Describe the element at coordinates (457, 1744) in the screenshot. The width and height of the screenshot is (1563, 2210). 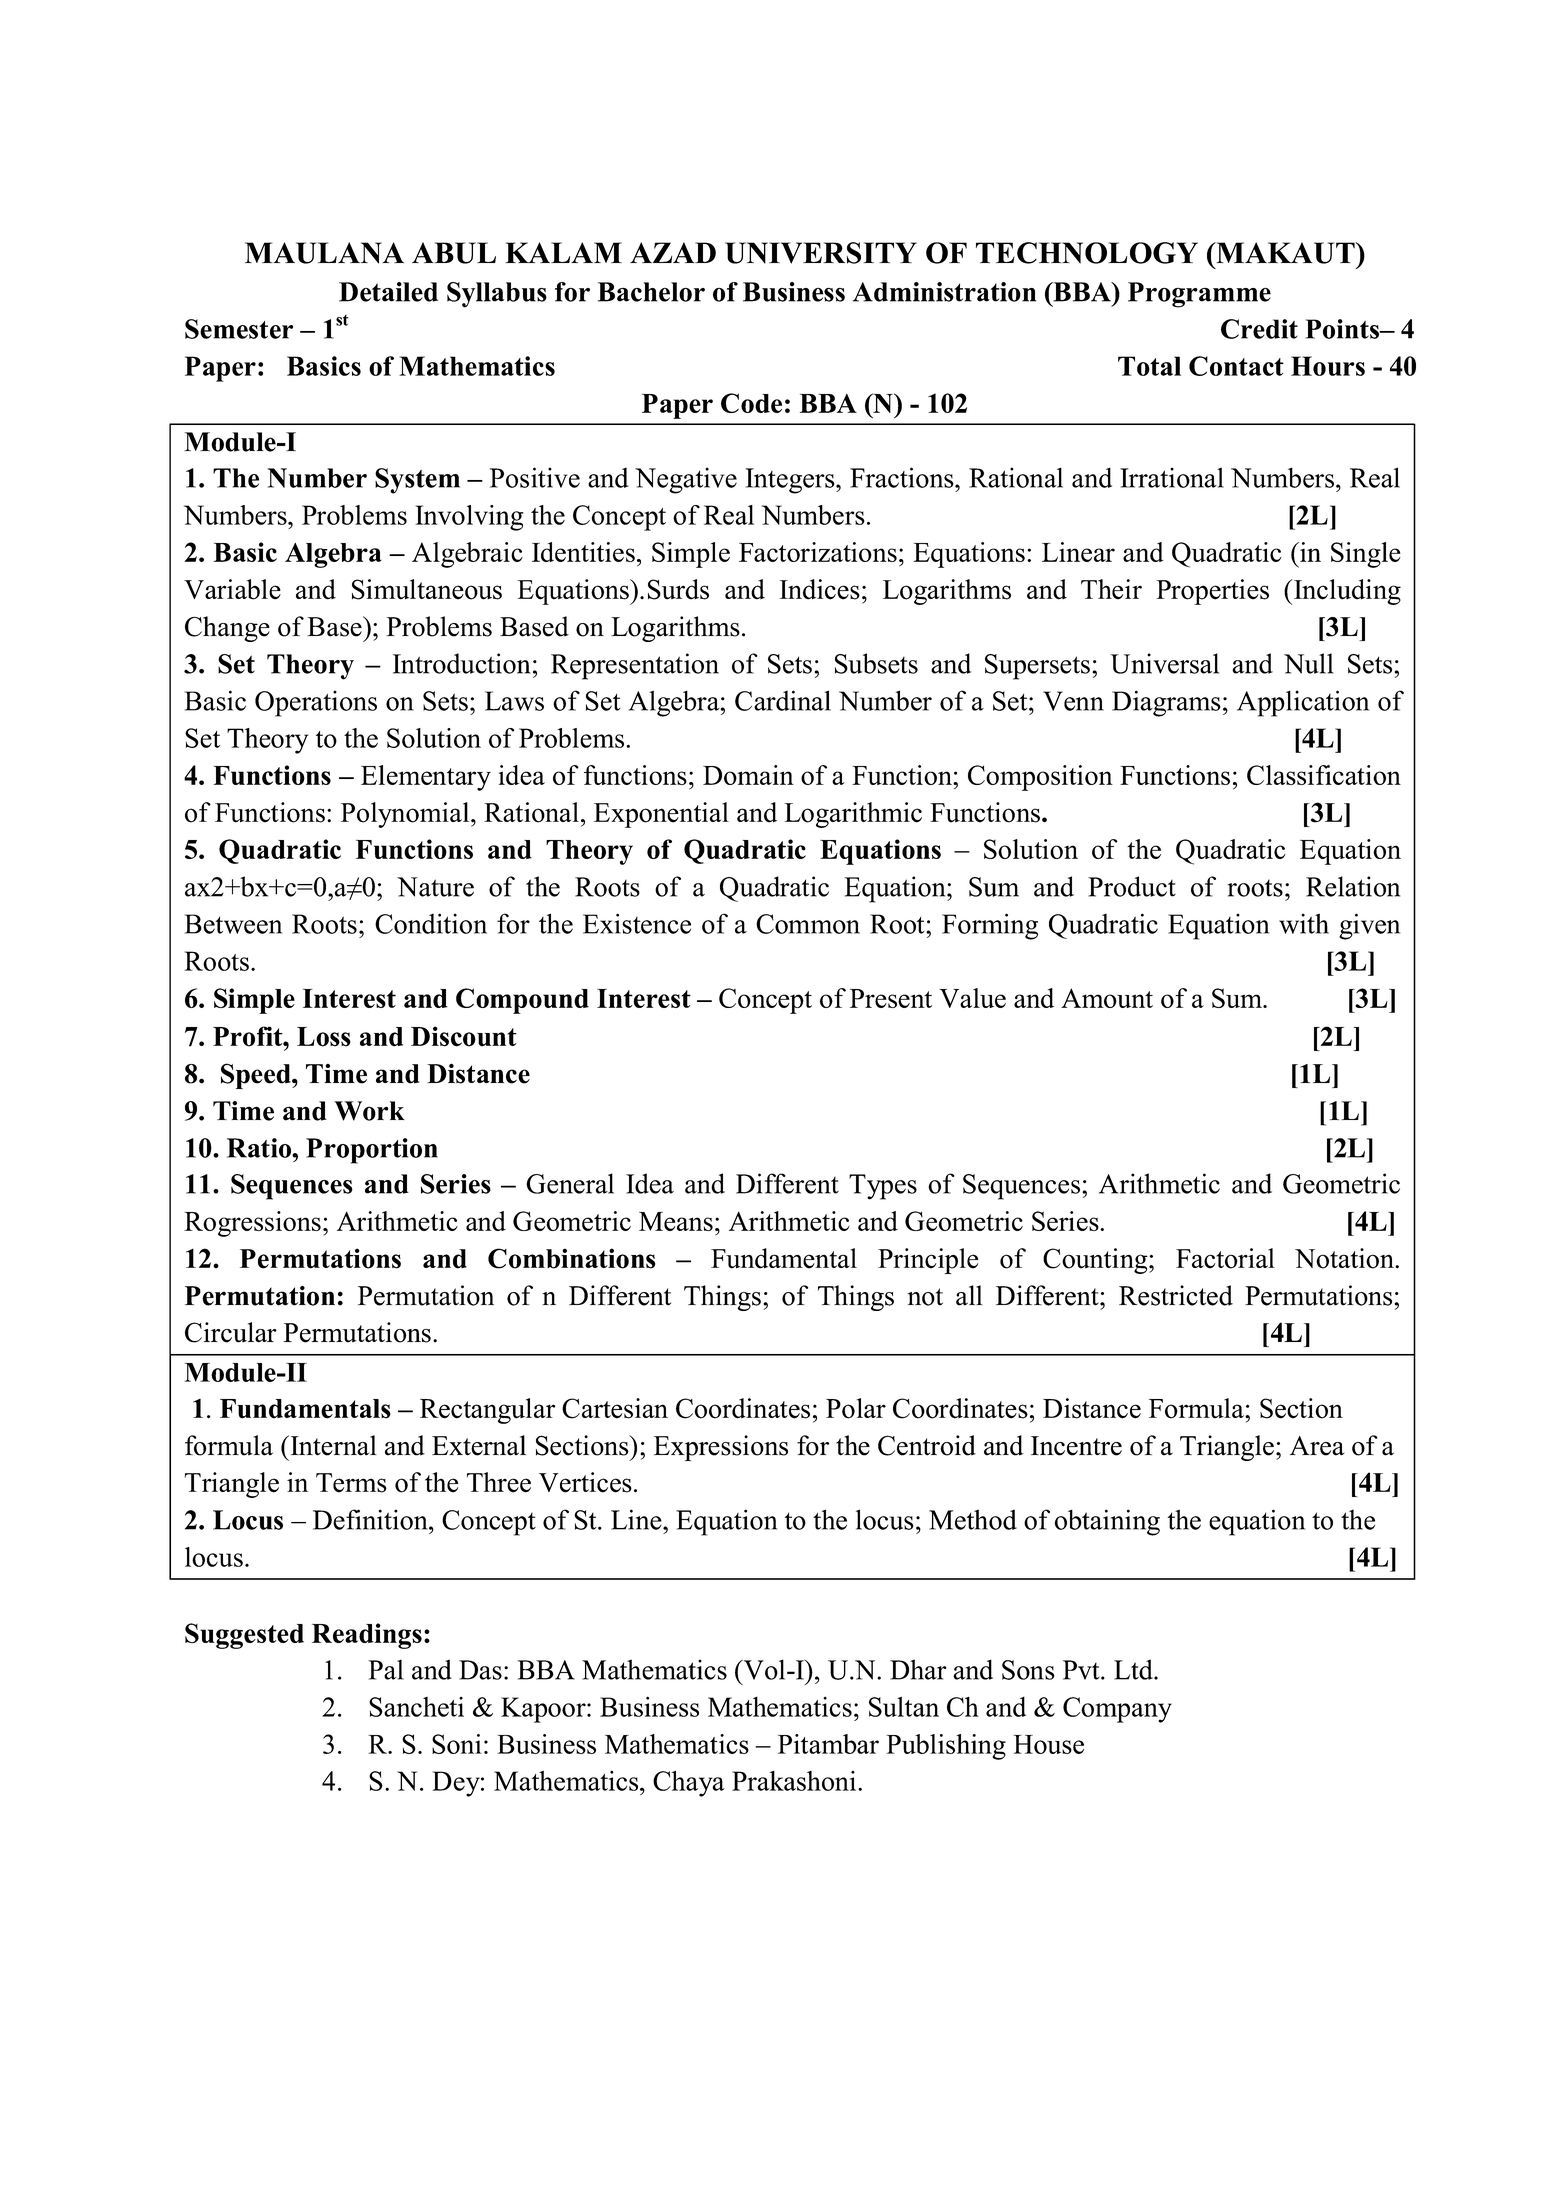
I see `Soni` at that location.
